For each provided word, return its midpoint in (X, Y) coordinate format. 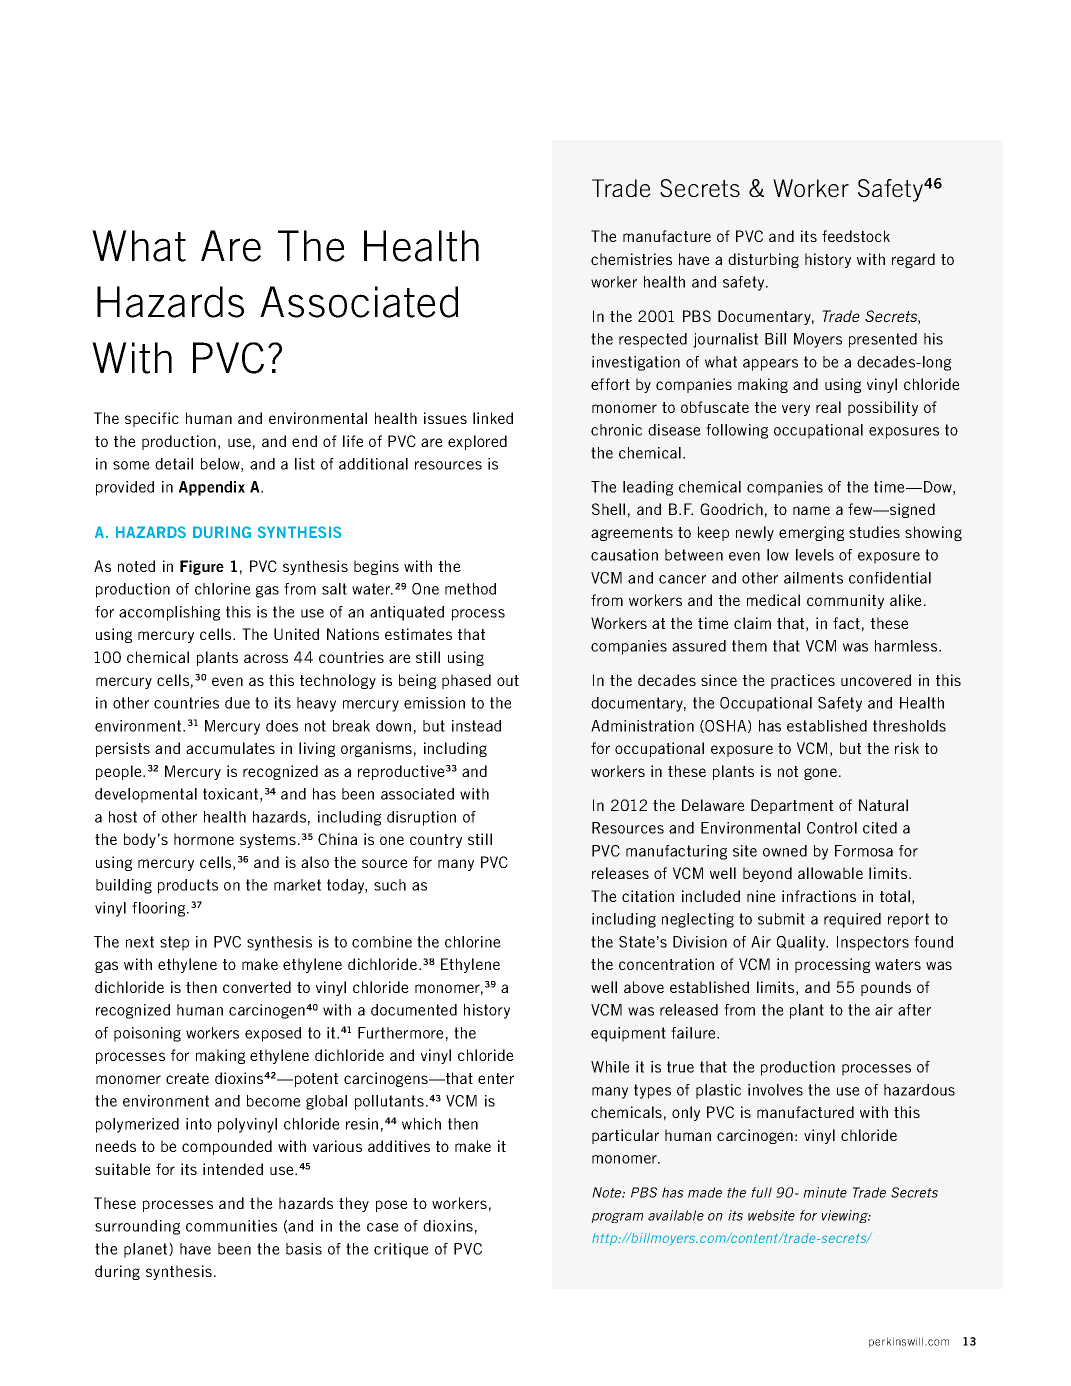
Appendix (212, 488)
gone (820, 774)
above (644, 987)
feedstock (856, 236)
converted (257, 987)
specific (152, 419)
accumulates (230, 748)
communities (231, 1226)
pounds (886, 988)
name (811, 510)
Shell (608, 509)
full (761, 1192)
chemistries (631, 259)
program (617, 1218)
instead (476, 726)
